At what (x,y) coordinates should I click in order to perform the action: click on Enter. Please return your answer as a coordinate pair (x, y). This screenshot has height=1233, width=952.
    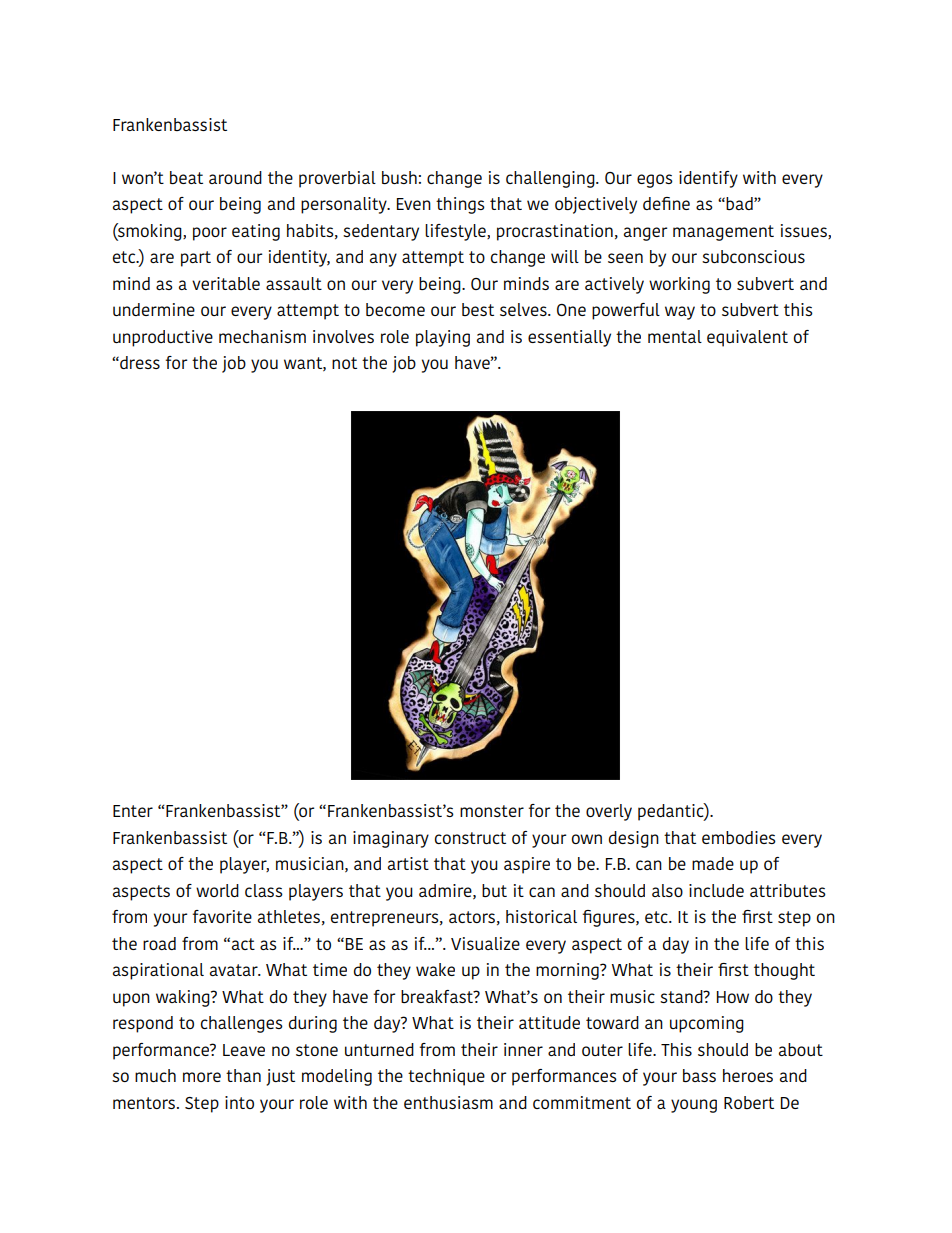
    Looking at the image, I should click on (133, 811).
